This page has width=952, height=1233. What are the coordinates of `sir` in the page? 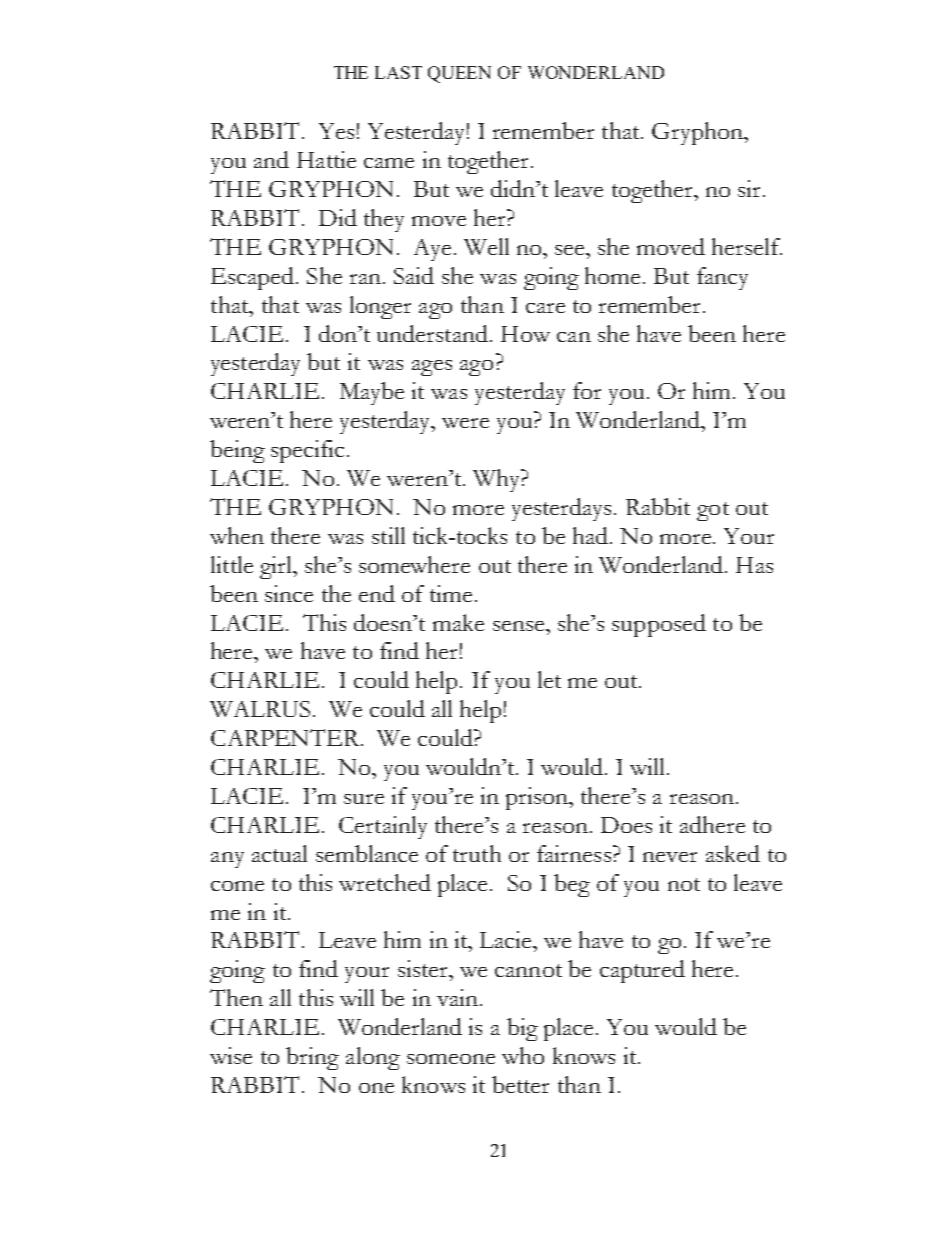 It's located at (751, 188).
